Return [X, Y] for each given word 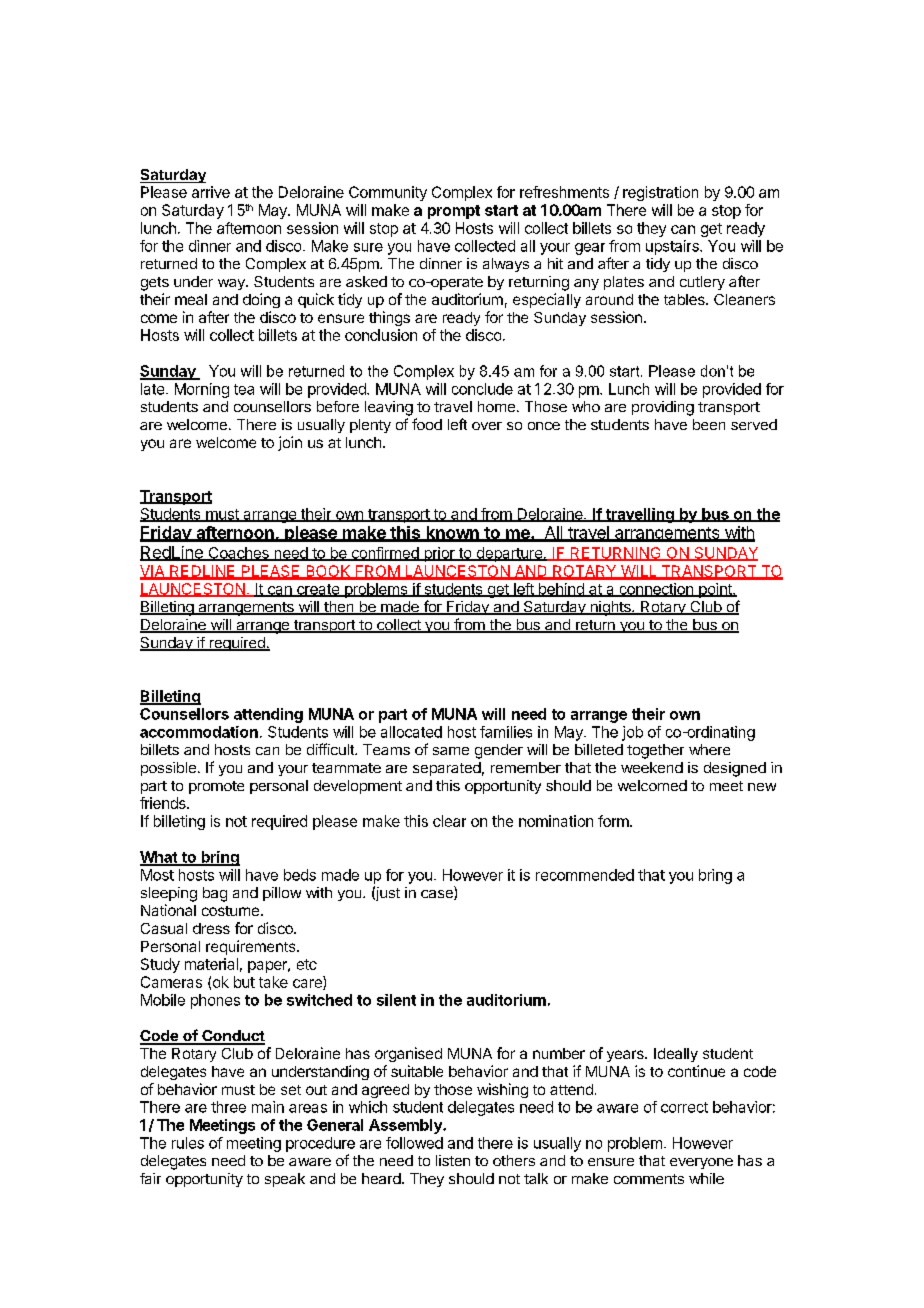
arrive [211, 192]
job [632, 733]
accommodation [199, 732]
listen [453, 1160]
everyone [701, 1163]
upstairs [673, 247]
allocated [411, 732]
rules [188, 1143]
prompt [454, 212]
